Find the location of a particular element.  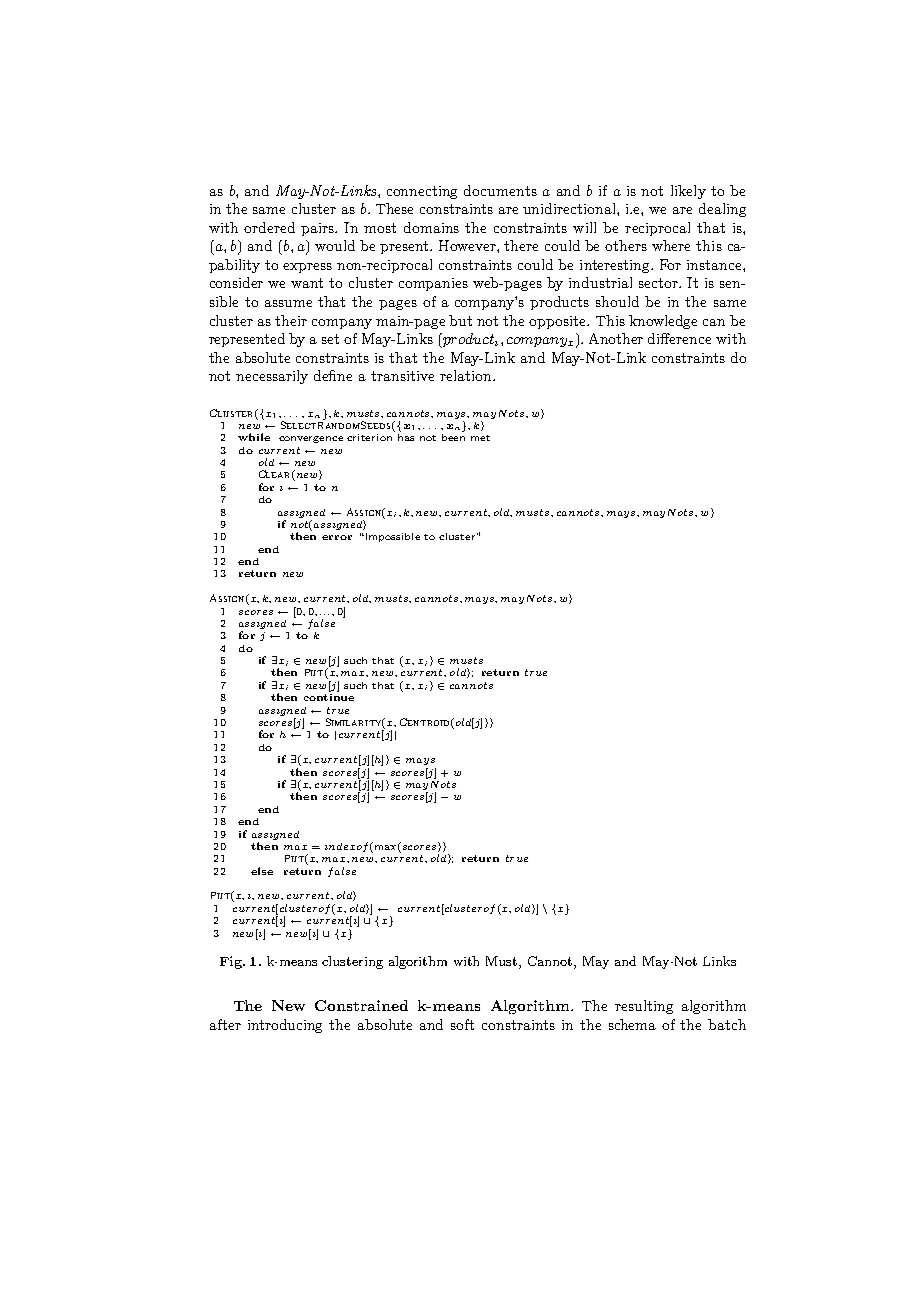

met is located at coordinates (480, 438).
